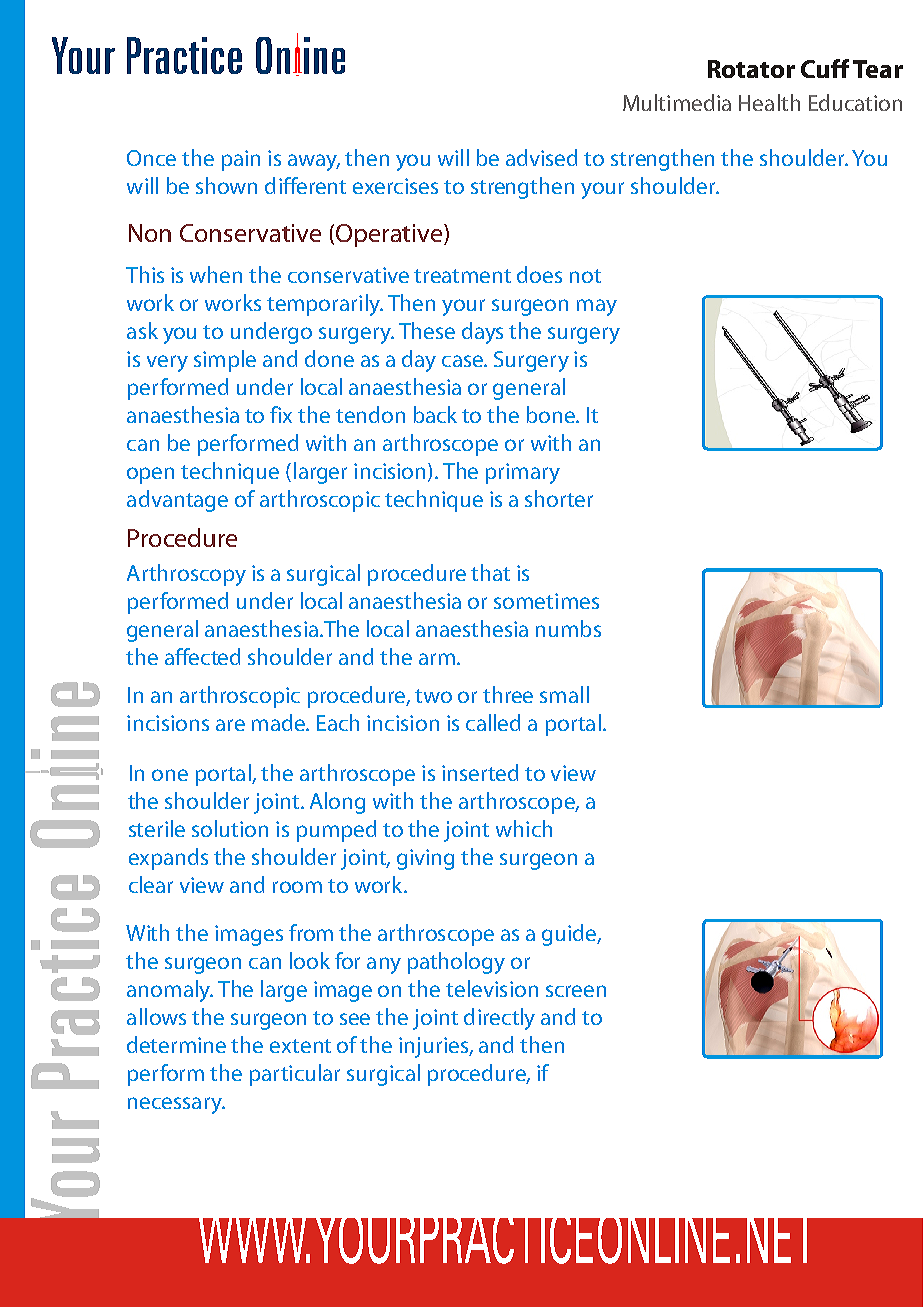 This page has height=1307, width=924. Describe the element at coordinates (241, 160) in the page. I see `pain` at that location.
